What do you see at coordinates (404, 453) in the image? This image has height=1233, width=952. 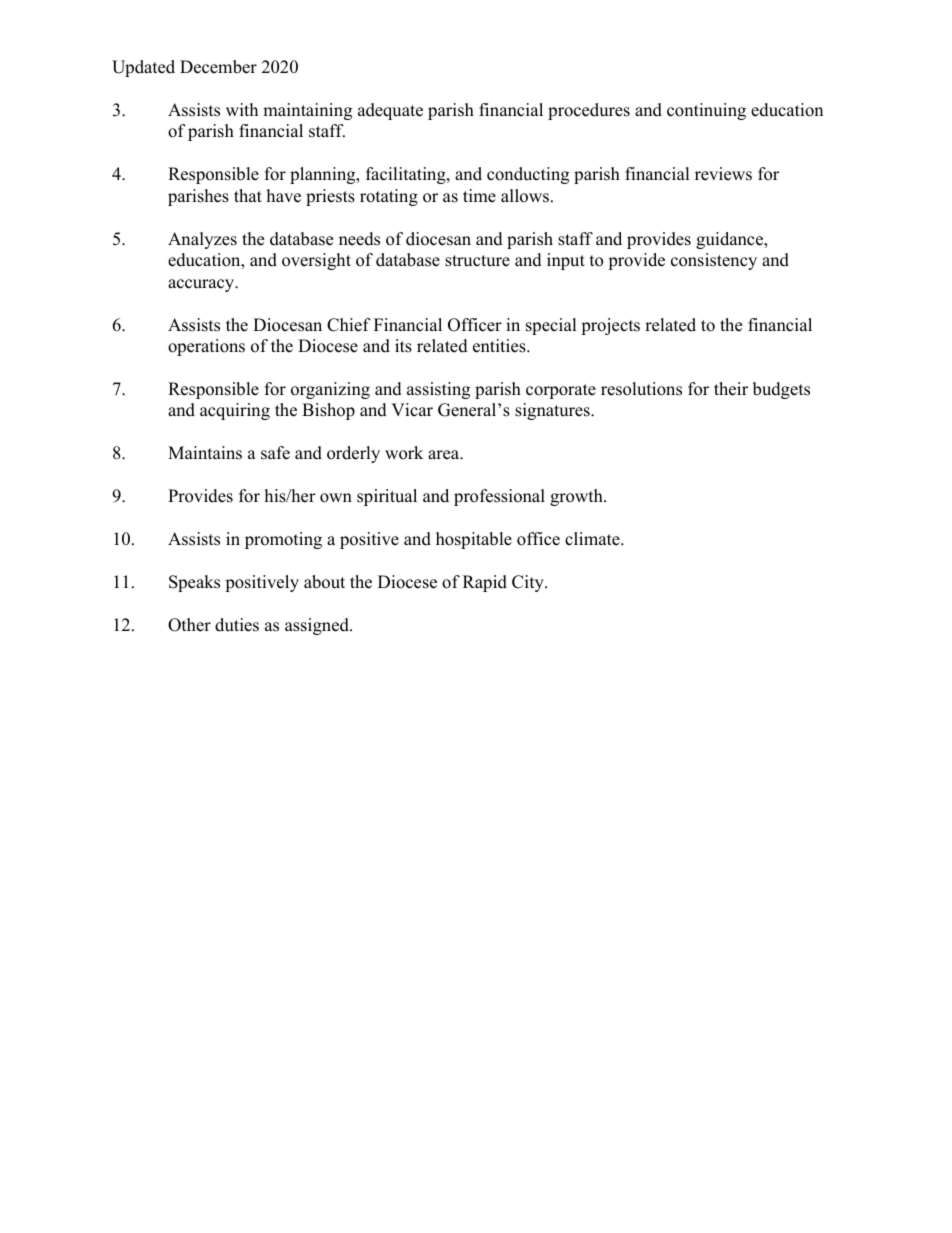 I see `work` at bounding box center [404, 453].
